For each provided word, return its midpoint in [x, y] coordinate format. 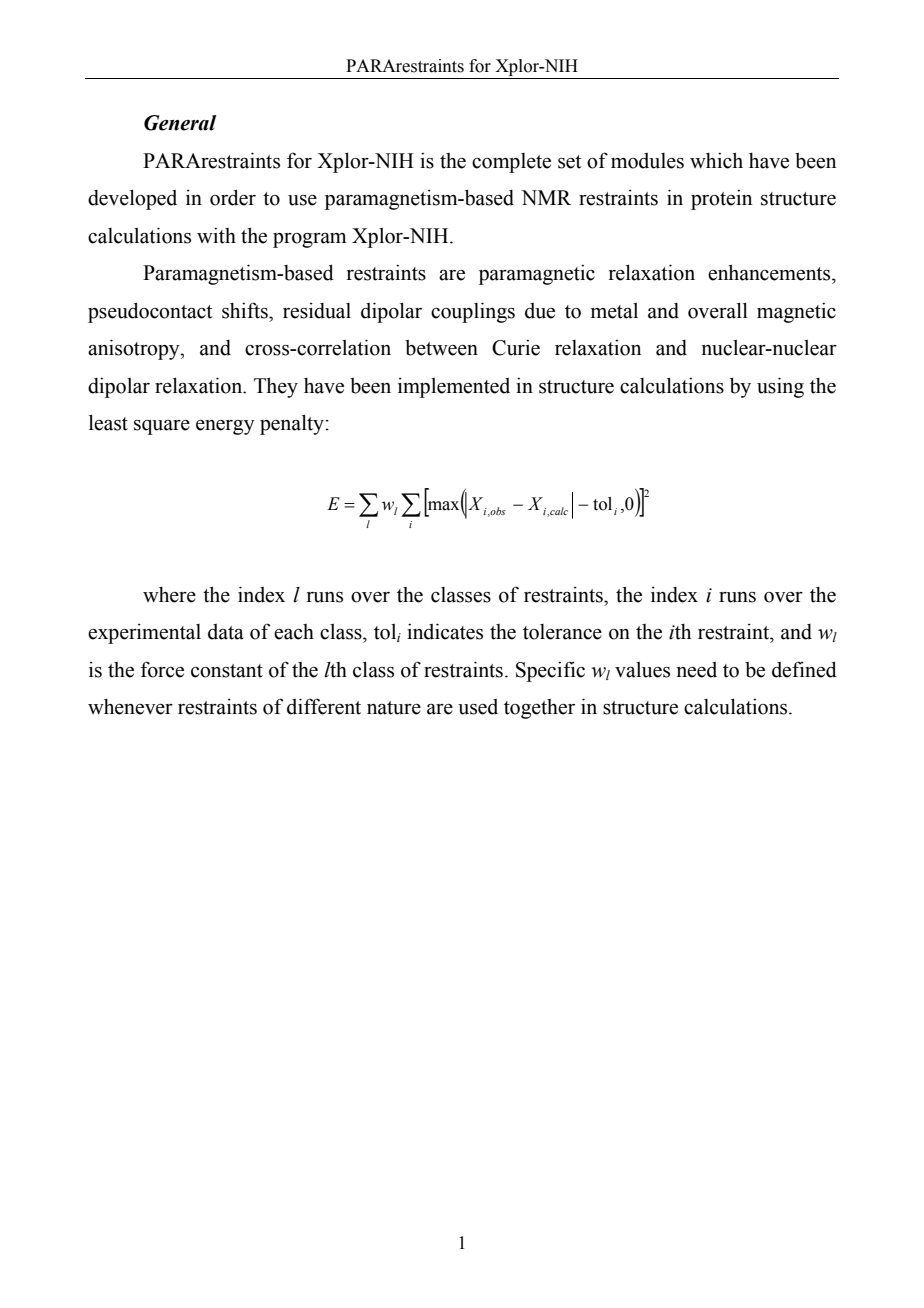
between [441, 348]
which [716, 160]
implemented [454, 388]
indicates [445, 631]
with [216, 236]
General [180, 123]
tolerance [562, 632]
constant [227, 671]
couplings [473, 312]
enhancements [770, 272]
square [162, 427]
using [780, 387]
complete [511, 163]
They [276, 387]
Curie [516, 348]
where [169, 595]
